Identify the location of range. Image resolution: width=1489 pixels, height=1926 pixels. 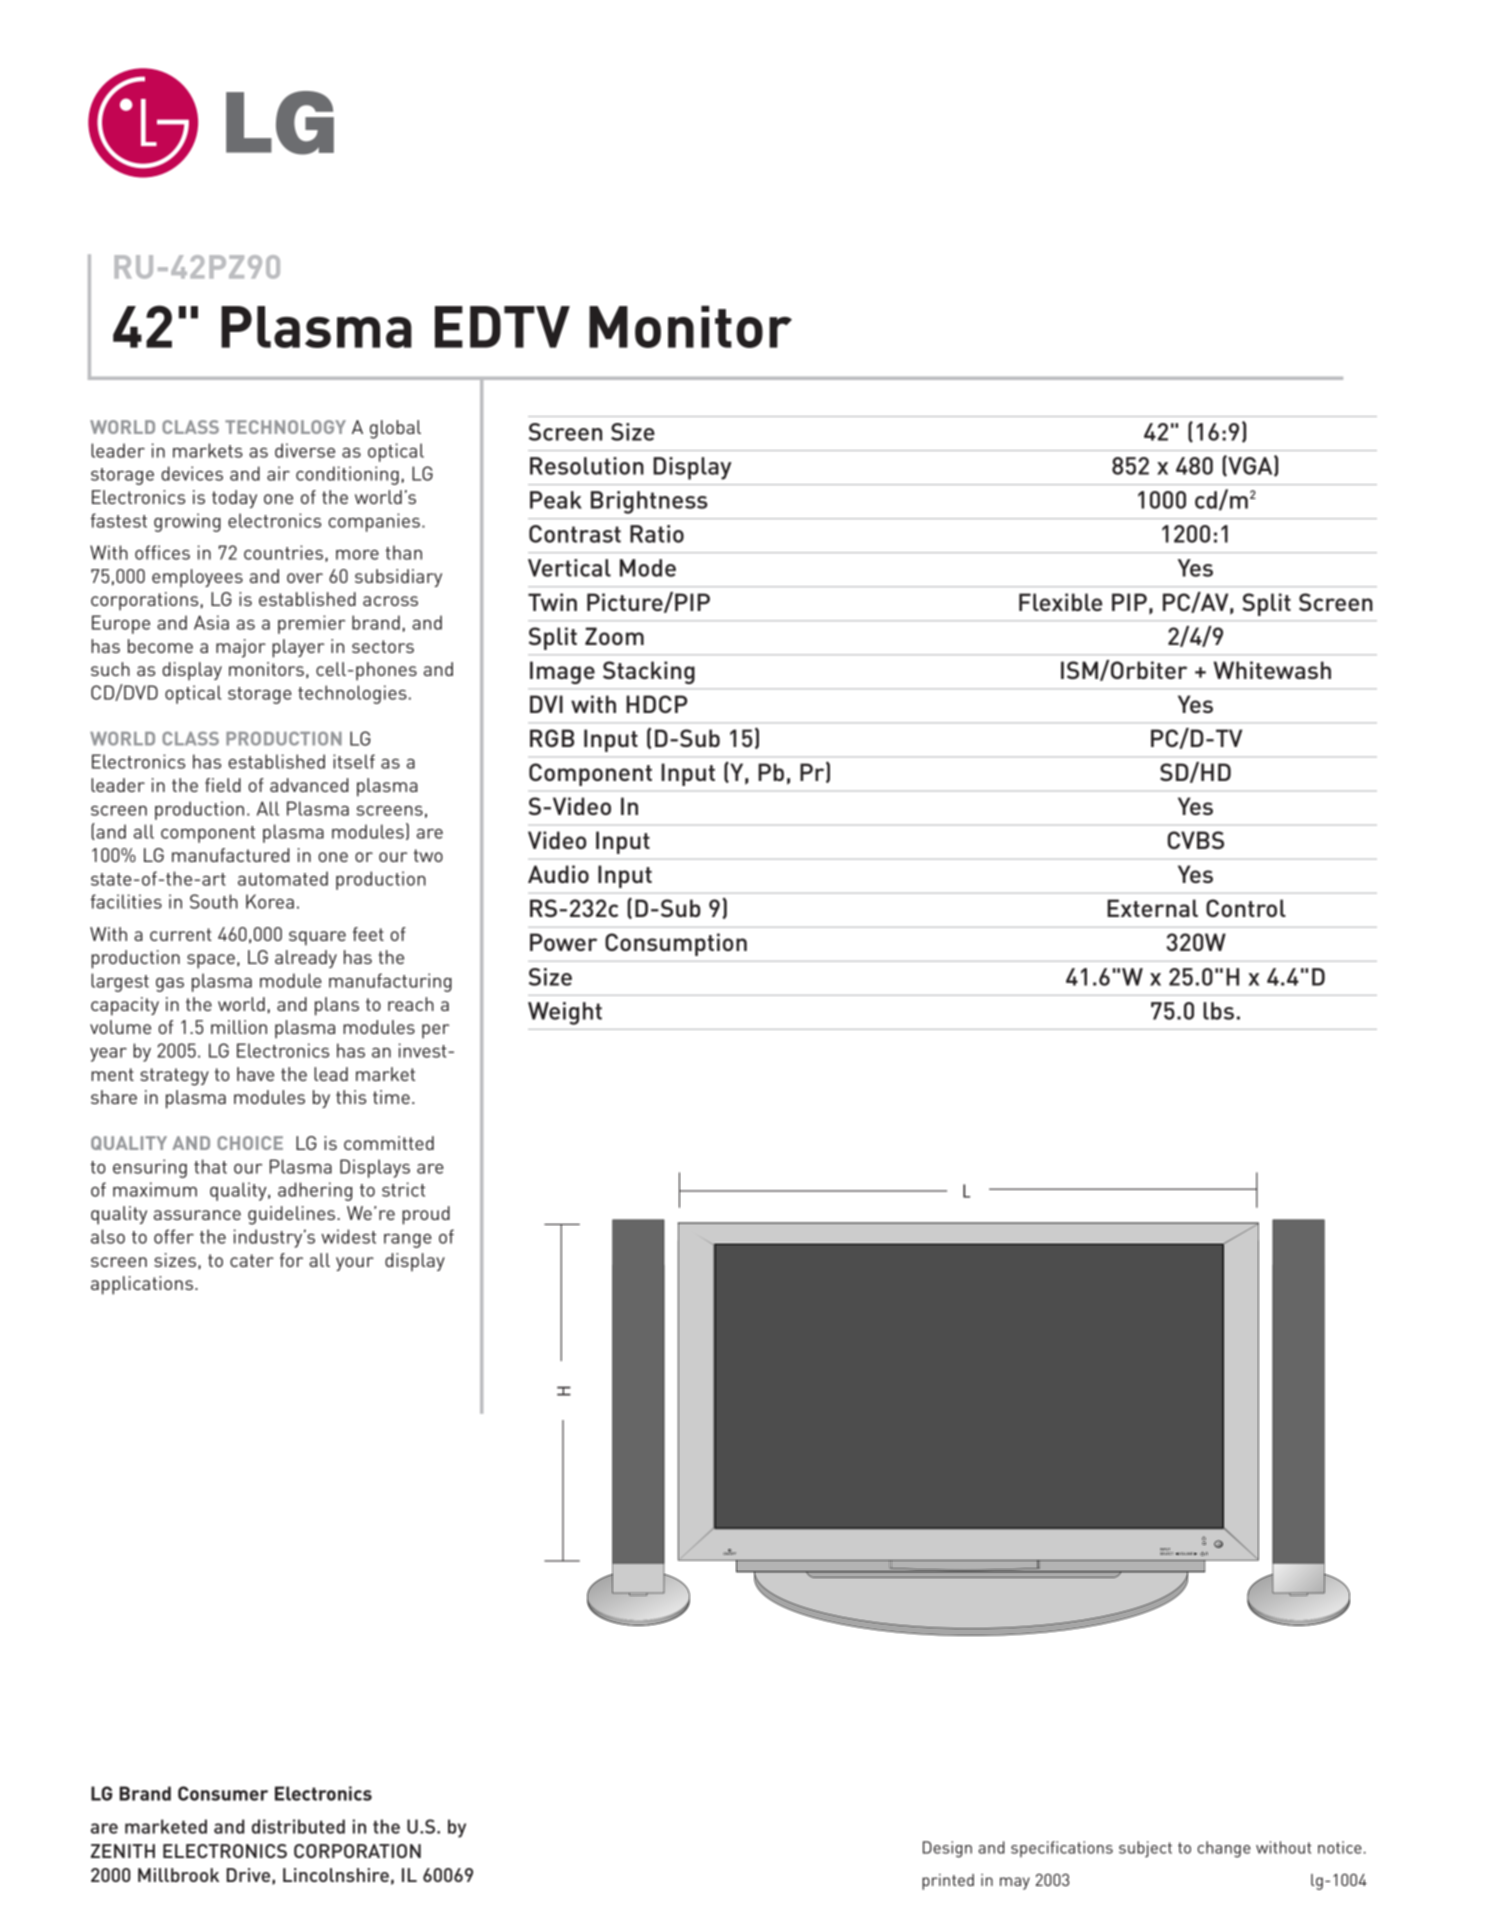
(408, 1241).
